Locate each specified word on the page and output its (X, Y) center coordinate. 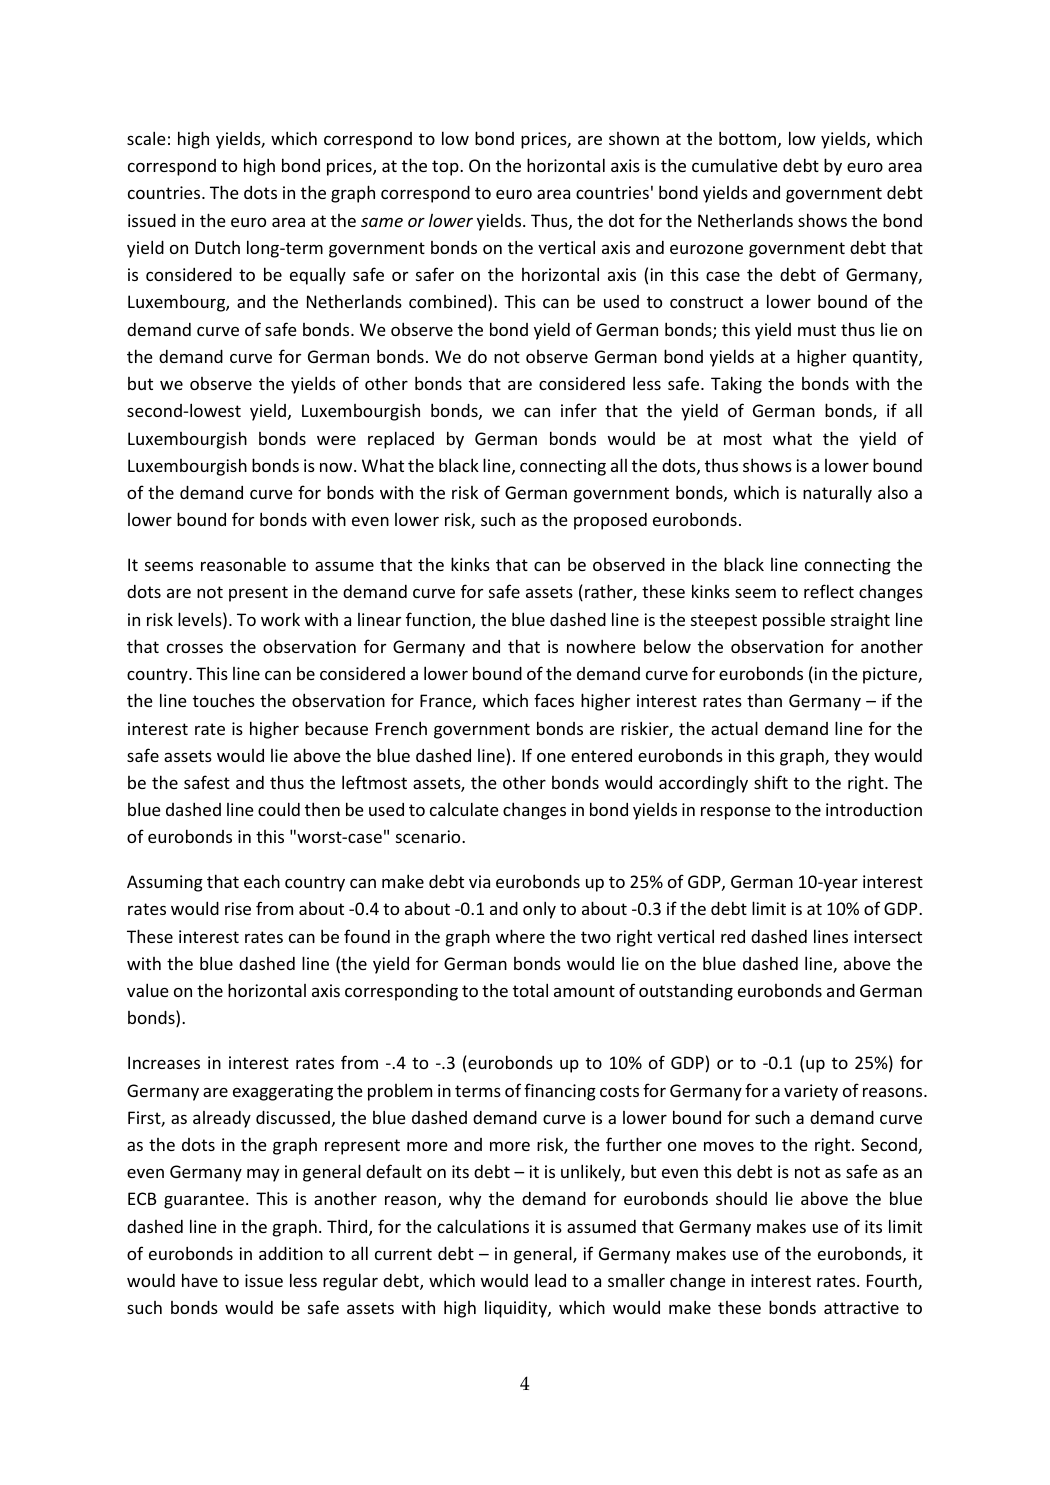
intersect (888, 936)
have (200, 1280)
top (446, 168)
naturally (837, 494)
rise (238, 908)
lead (550, 1280)
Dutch (217, 247)
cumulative (735, 165)
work (280, 619)
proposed (610, 521)
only (539, 910)
